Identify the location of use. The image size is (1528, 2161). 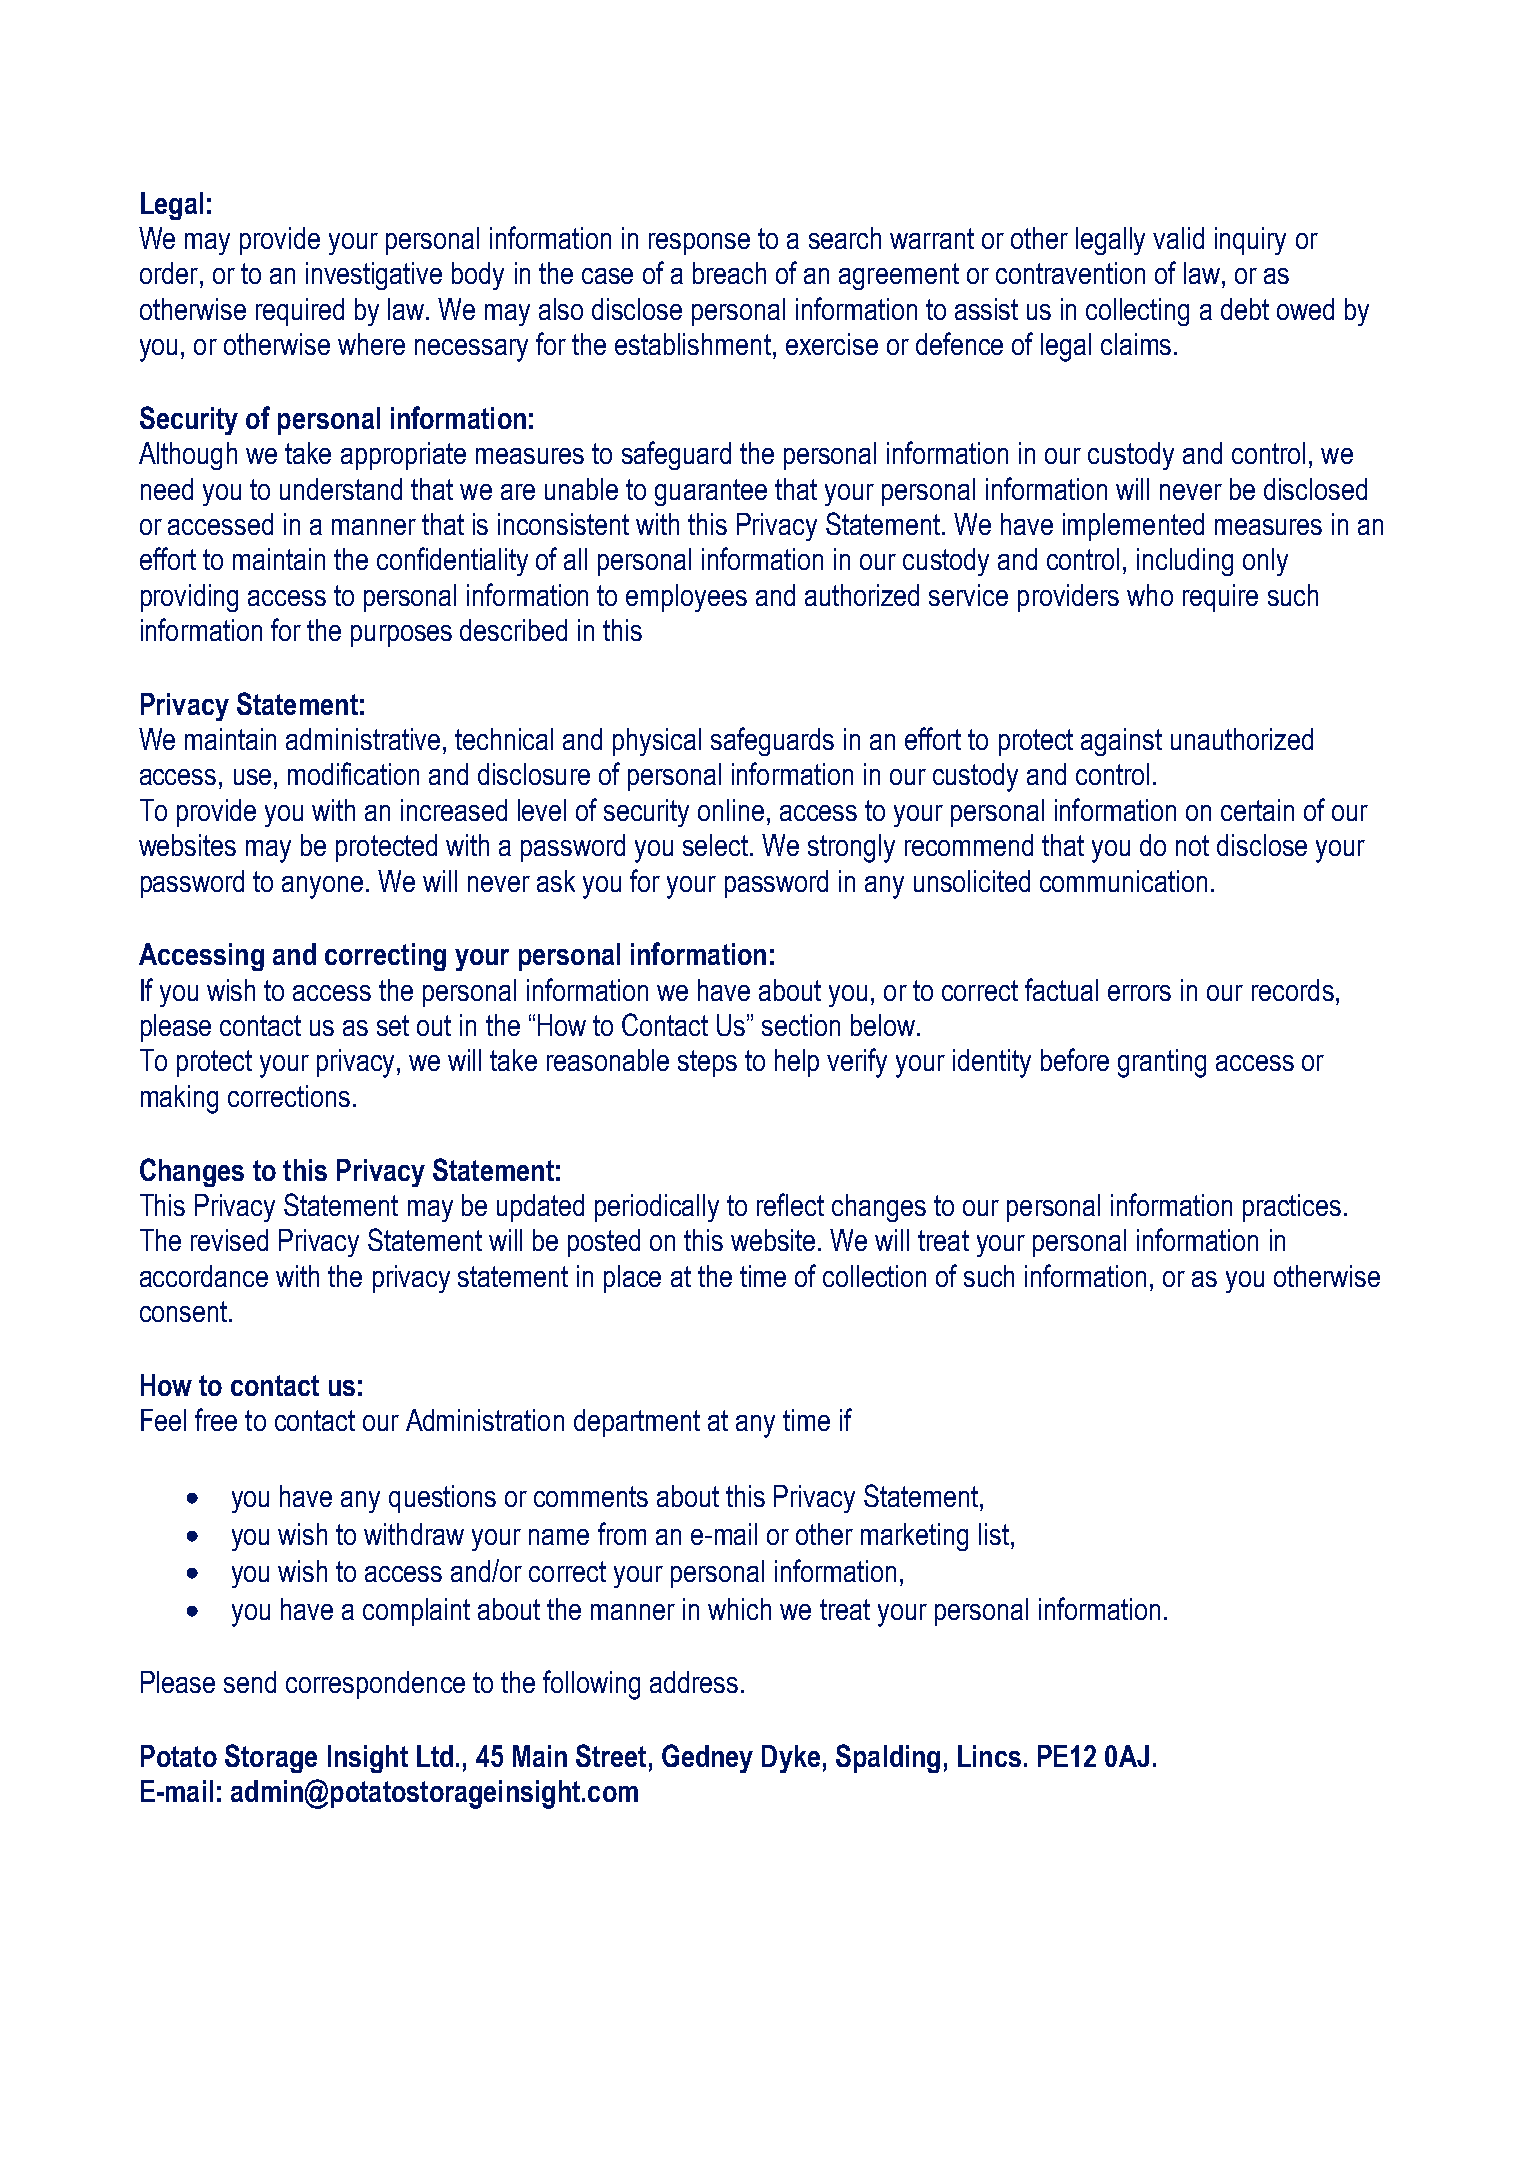
(252, 777).
